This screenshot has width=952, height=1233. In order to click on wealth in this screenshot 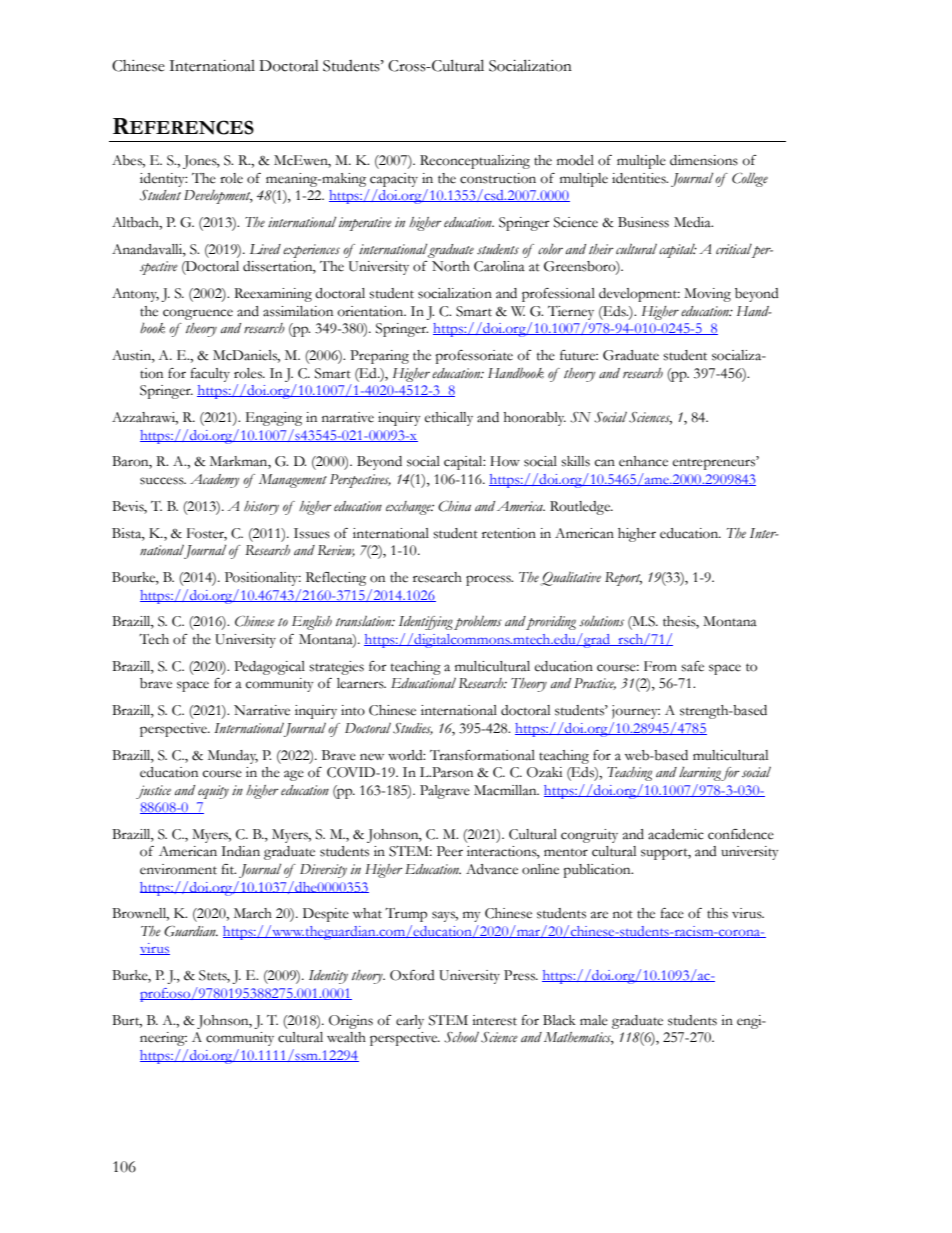, I will do `click(346, 1037)`.
